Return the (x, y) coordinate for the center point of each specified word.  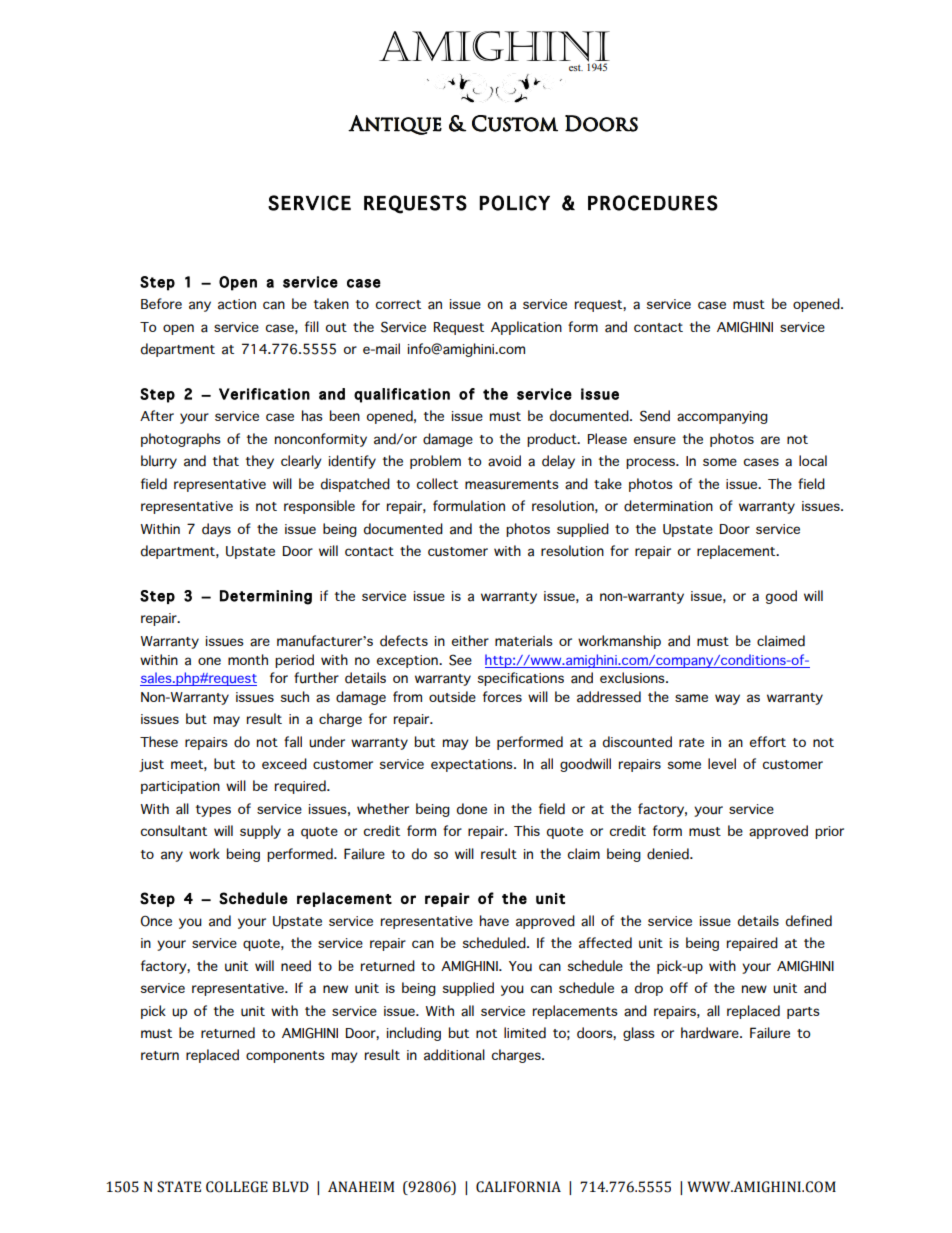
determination (668, 506)
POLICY (515, 203)
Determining (266, 597)
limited (525, 1033)
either (470, 640)
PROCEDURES (653, 203)
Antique (395, 125)
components (285, 1057)
